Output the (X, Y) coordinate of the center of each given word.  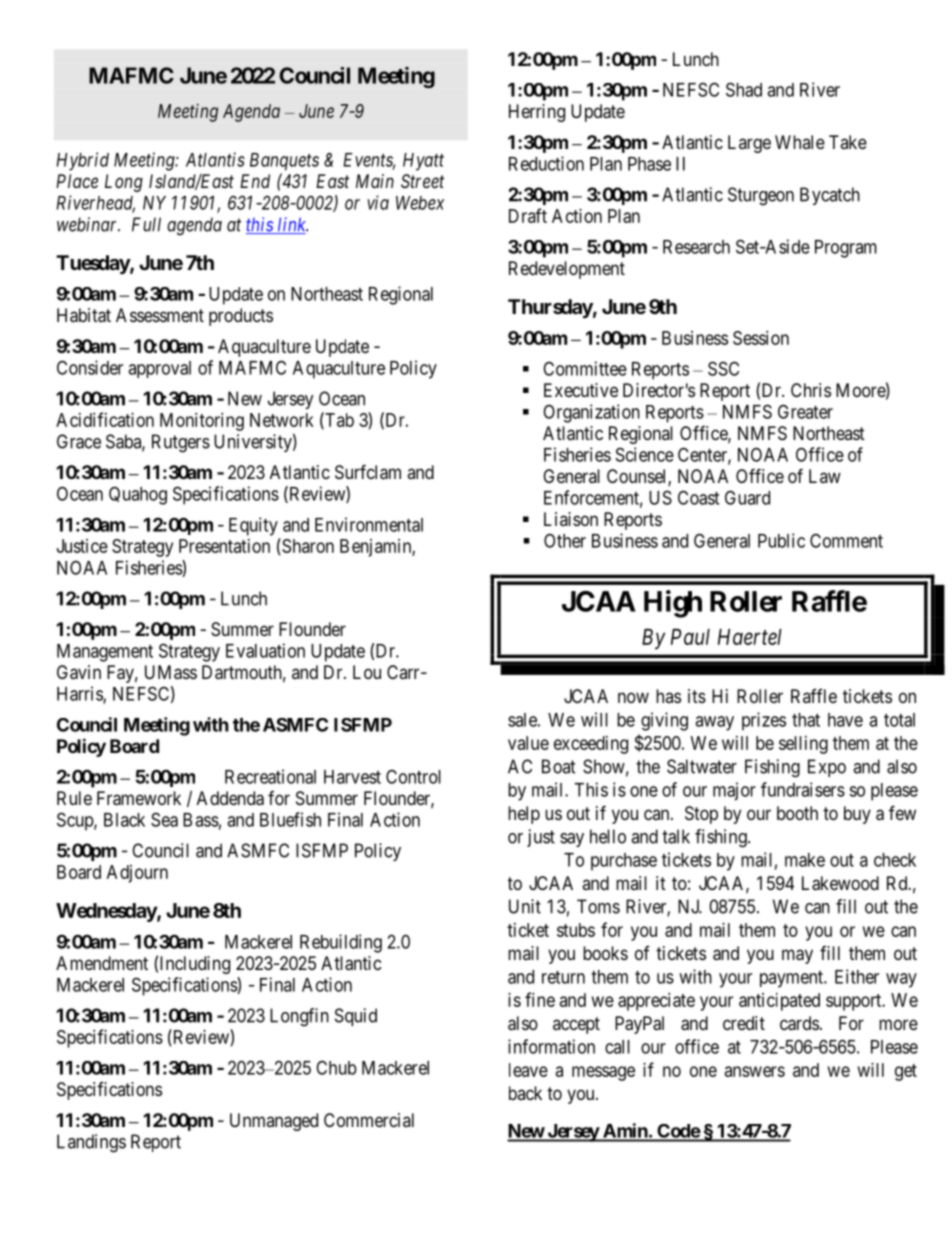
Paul (690, 637)
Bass (201, 820)
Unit (525, 906)
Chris (811, 390)
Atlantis (215, 159)
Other (565, 540)
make (805, 860)
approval (159, 369)
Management (105, 653)
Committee (585, 368)
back (525, 1093)
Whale (800, 142)
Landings (91, 1143)
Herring (537, 113)
